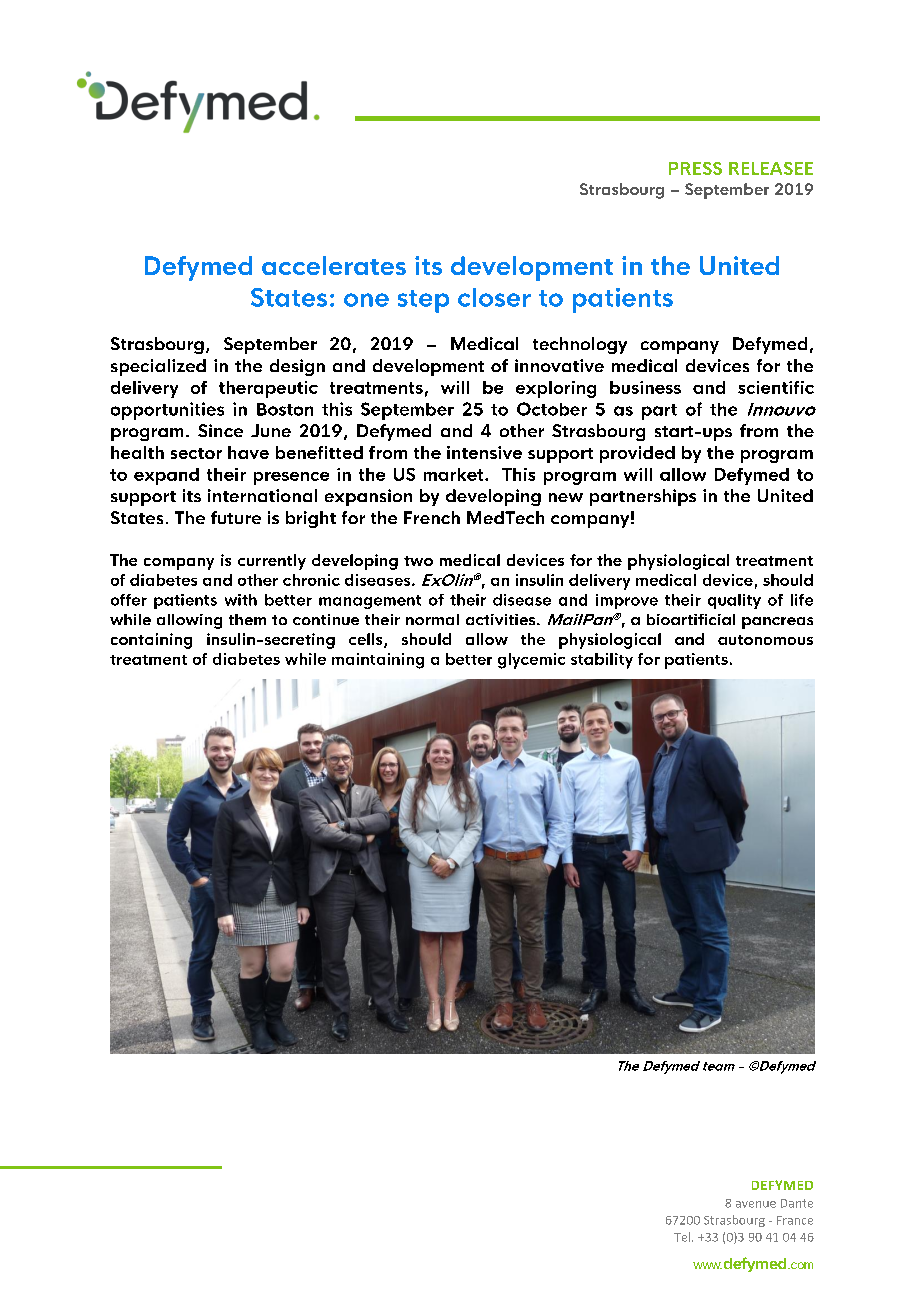  I want to click on glycemic, so click(531, 661).
